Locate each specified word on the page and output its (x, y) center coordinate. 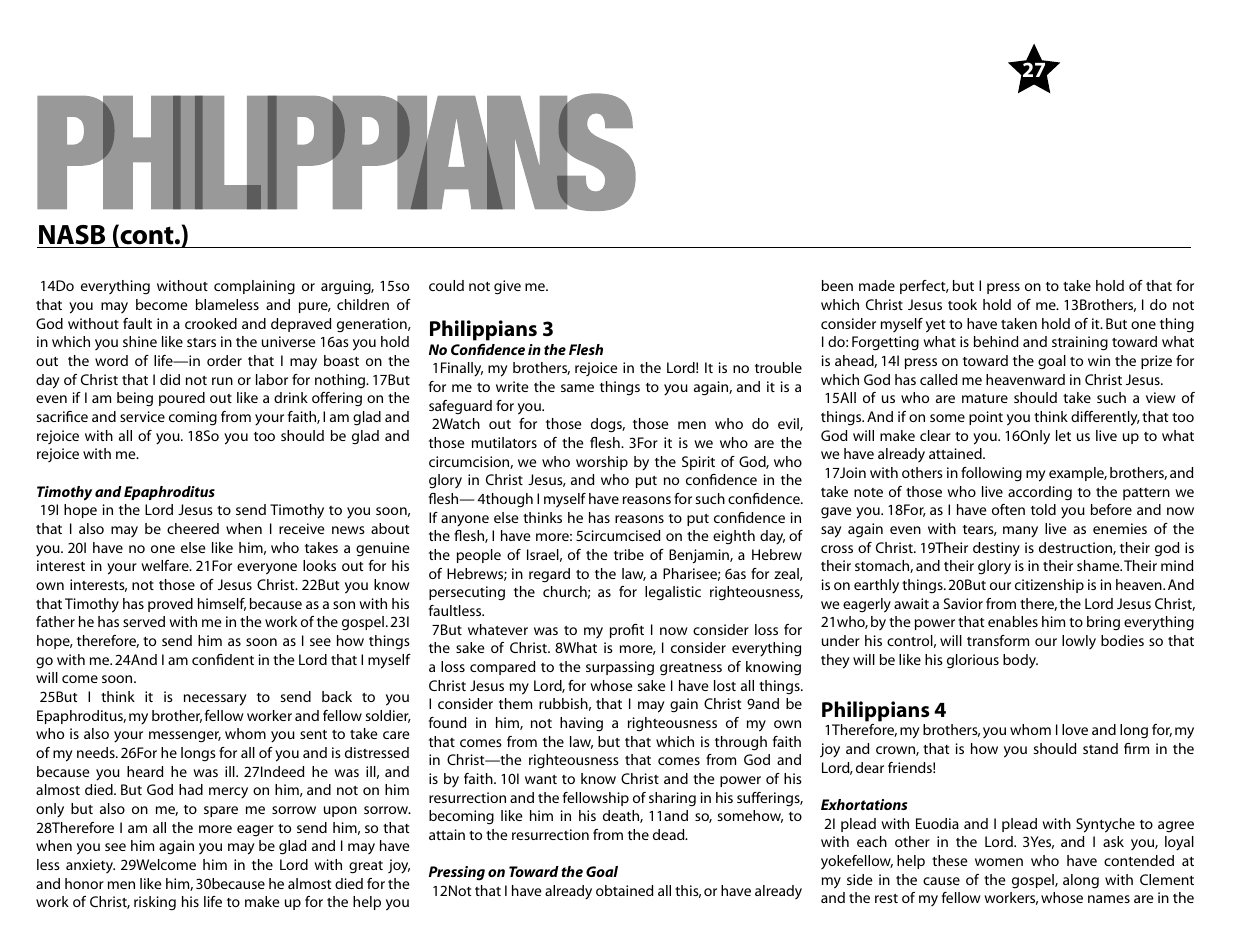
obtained (624, 890)
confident (223, 659)
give (507, 287)
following (991, 474)
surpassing (620, 668)
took (962, 304)
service (142, 416)
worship (602, 463)
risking (155, 903)
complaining (254, 287)
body (1020, 661)
